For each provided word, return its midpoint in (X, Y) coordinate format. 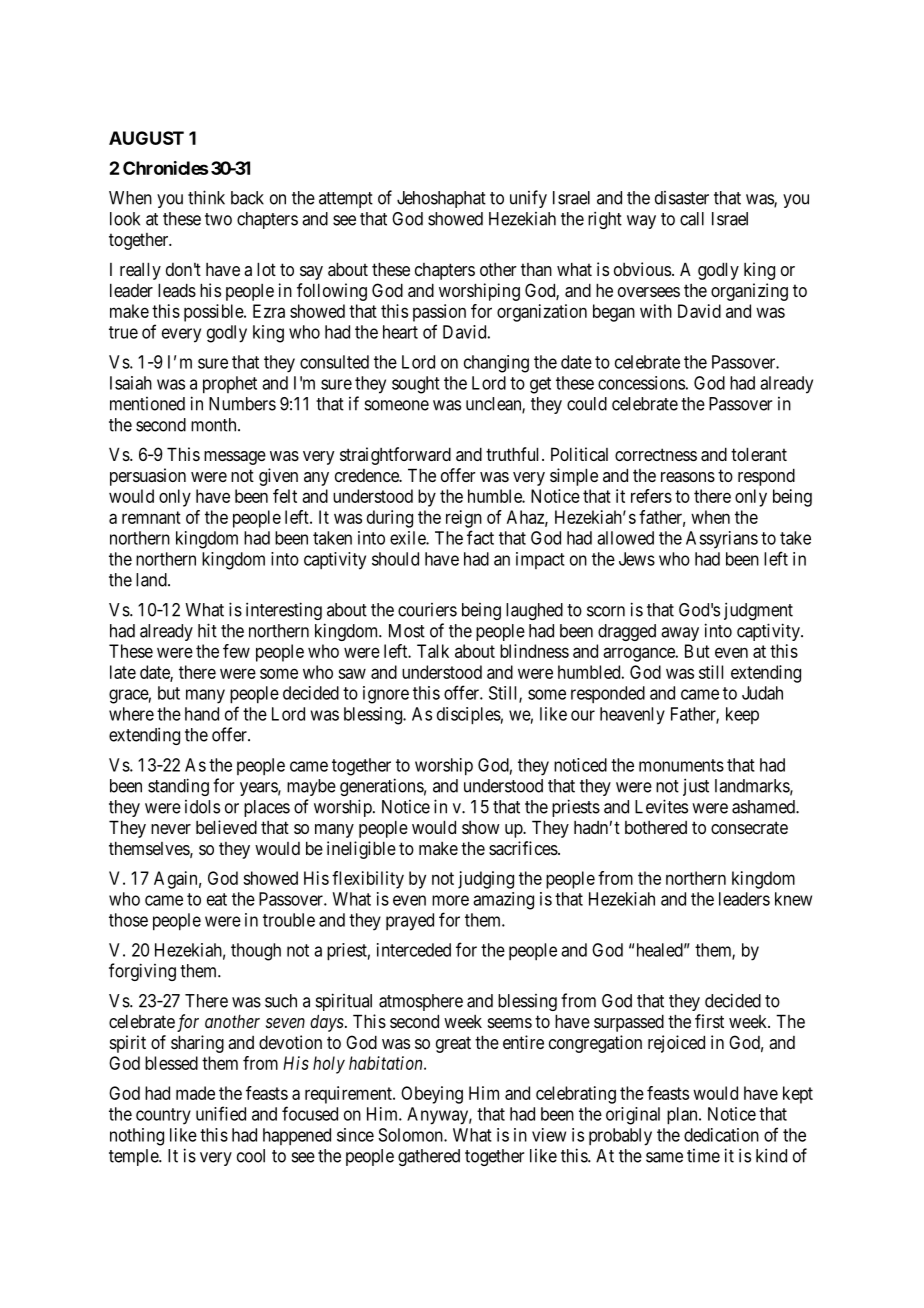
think (206, 197)
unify (528, 199)
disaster (682, 198)
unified (221, 1113)
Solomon (411, 1135)
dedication (721, 1135)
